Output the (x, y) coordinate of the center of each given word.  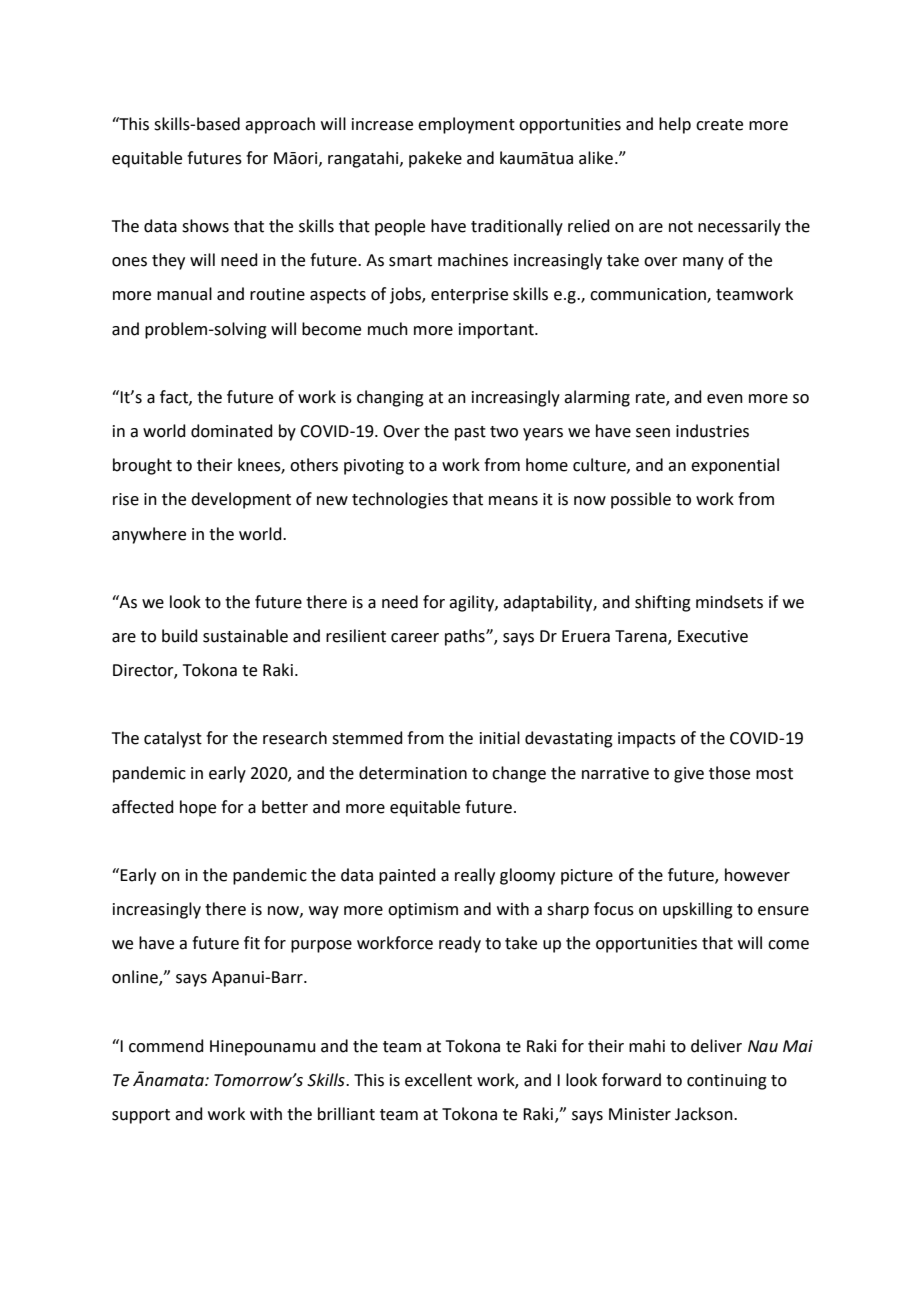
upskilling (698, 910)
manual (184, 294)
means (513, 501)
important (497, 331)
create (719, 125)
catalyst (173, 739)
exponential (735, 466)
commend (166, 1046)
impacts (647, 740)
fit (252, 943)
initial (500, 738)
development (241, 500)
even (725, 399)
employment (466, 125)
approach (280, 125)
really (475, 876)
